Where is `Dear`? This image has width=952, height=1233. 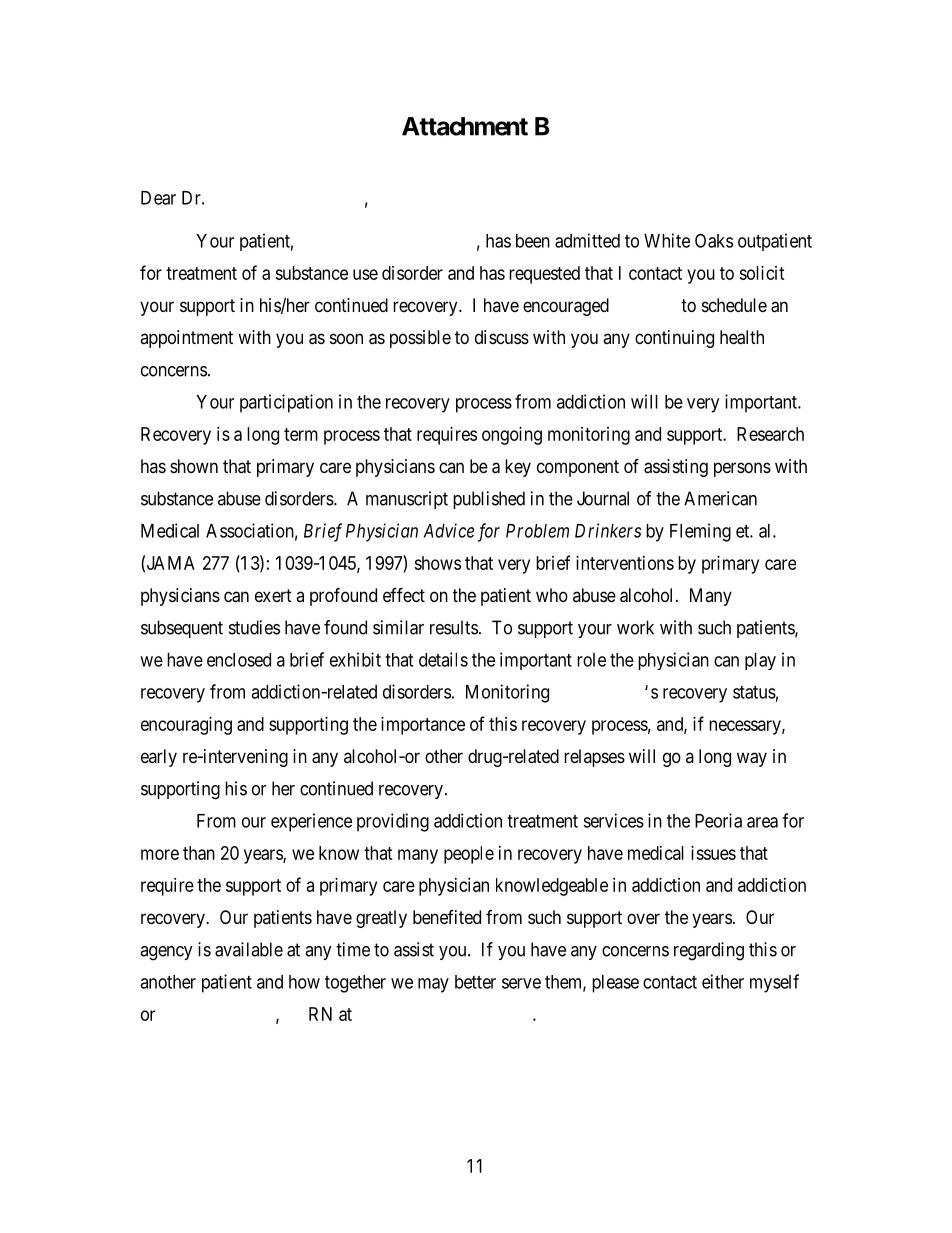 Dear is located at coordinates (158, 198).
